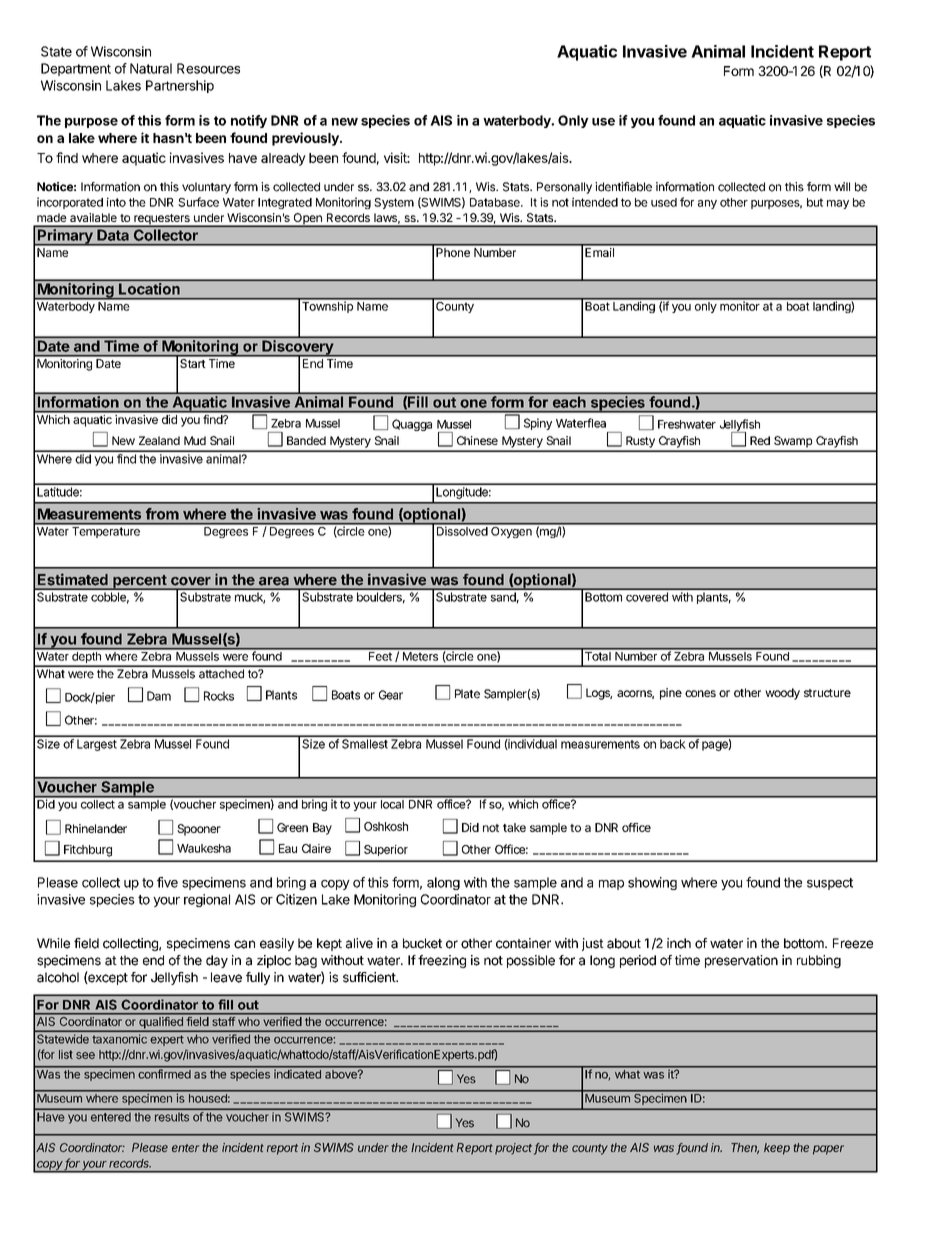 The width and height of the image is (952, 1233). I want to click on Spiny, so click(538, 424).
